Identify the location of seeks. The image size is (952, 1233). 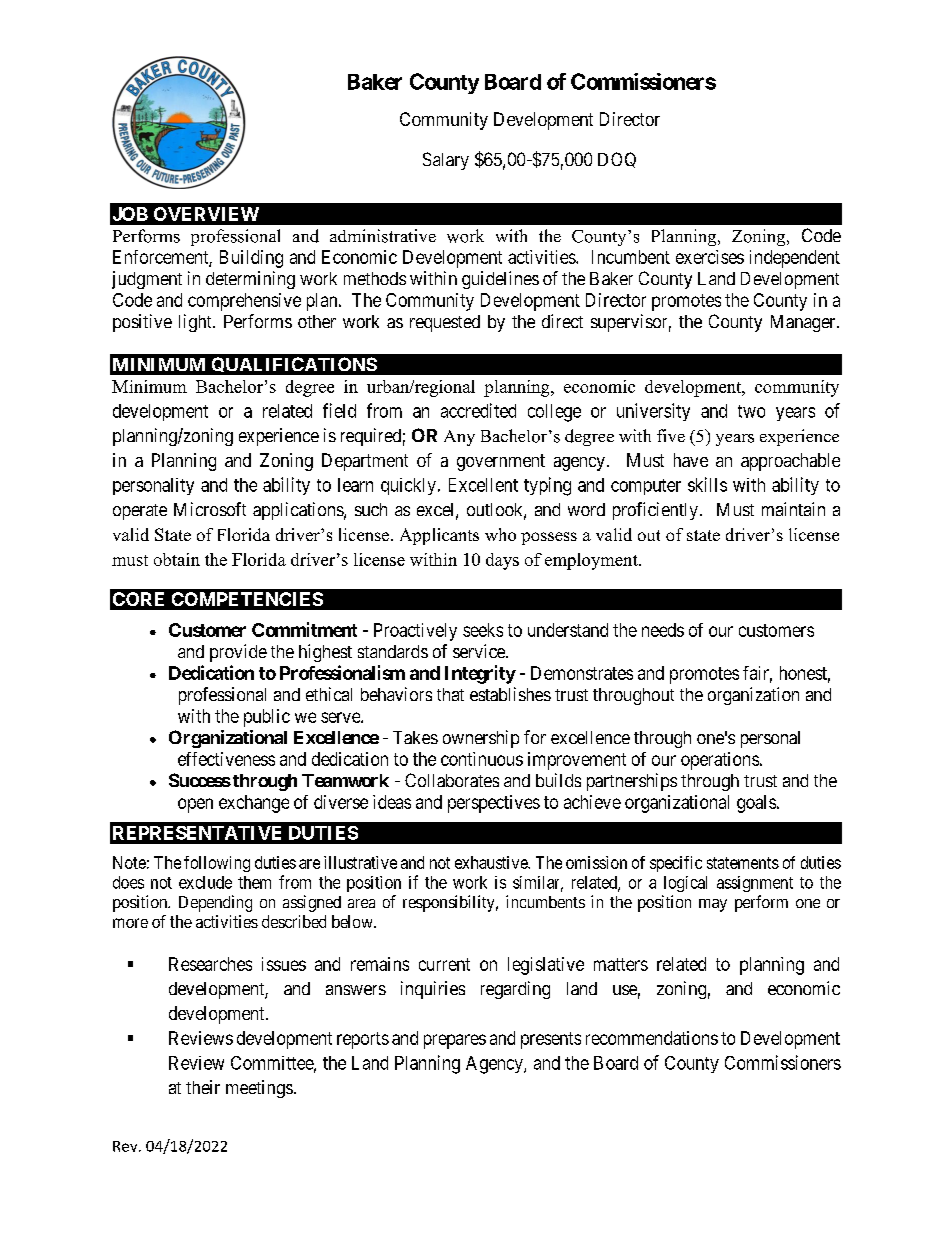
(483, 630).
